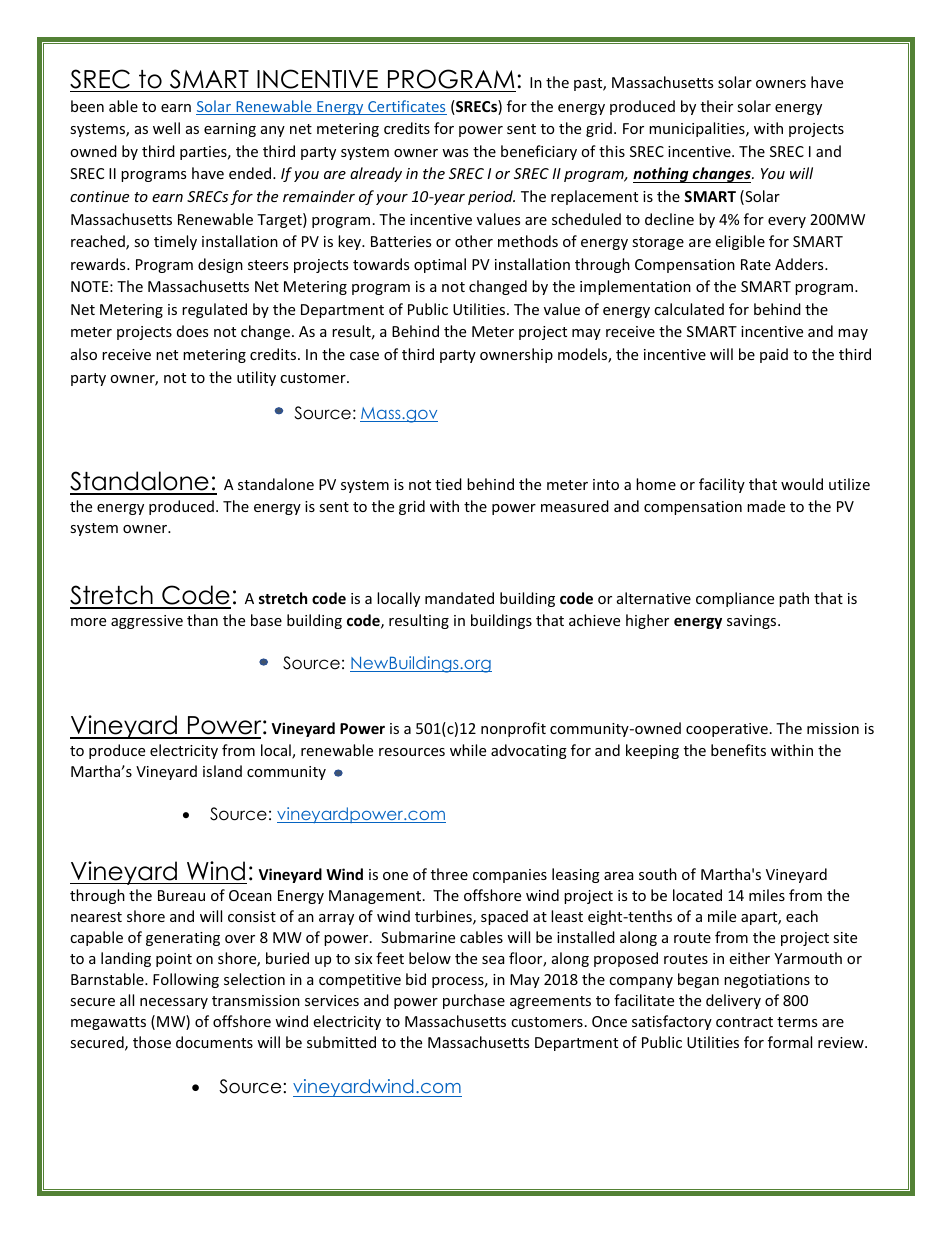  What do you see at coordinates (174, 1003) in the screenshot?
I see `necessary` at bounding box center [174, 1003].
